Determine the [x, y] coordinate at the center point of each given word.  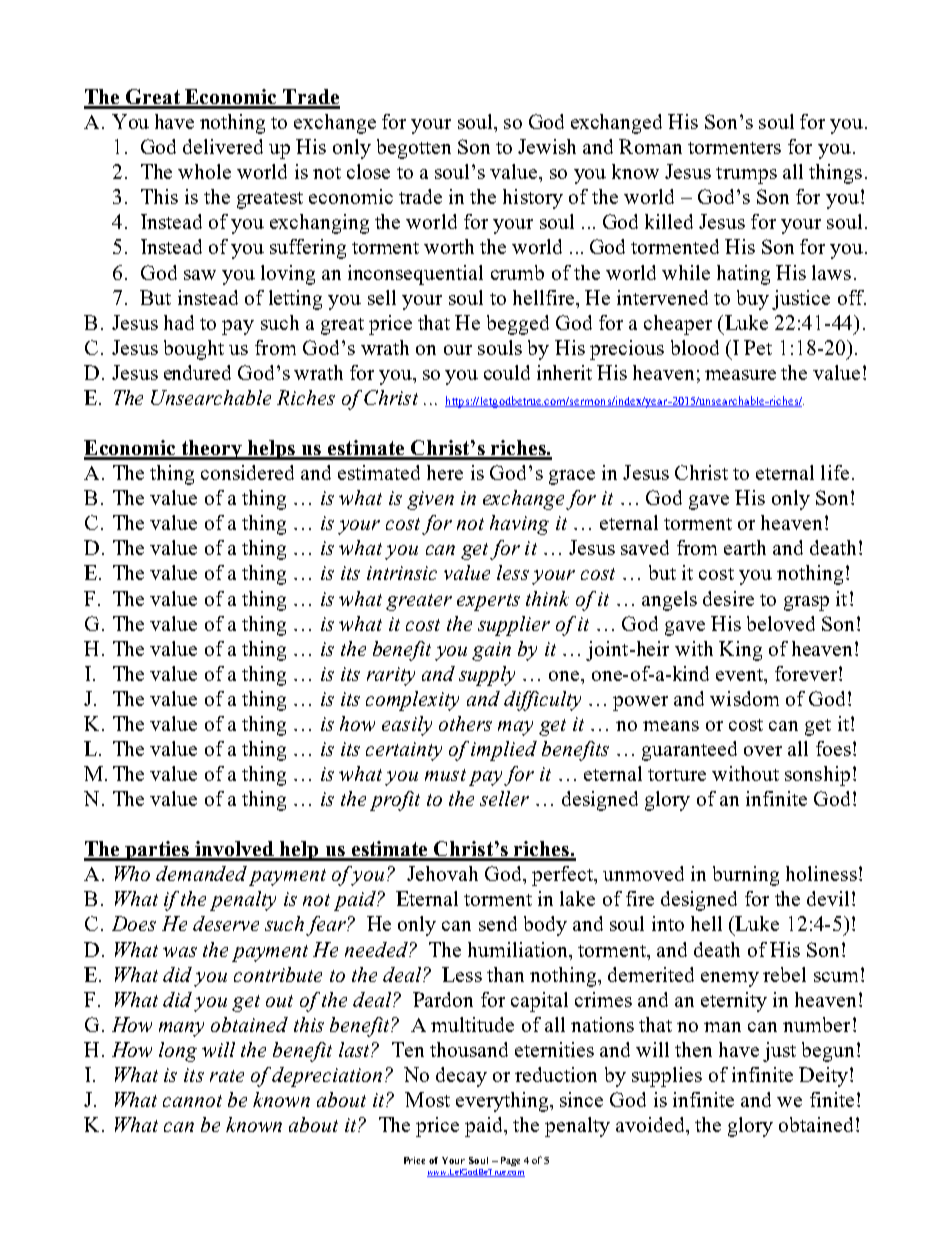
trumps [746, 175]
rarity [391, 676]
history [533, 199]
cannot [192, 1101]
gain [491, 651]
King [740, 651]
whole [204, 171]
